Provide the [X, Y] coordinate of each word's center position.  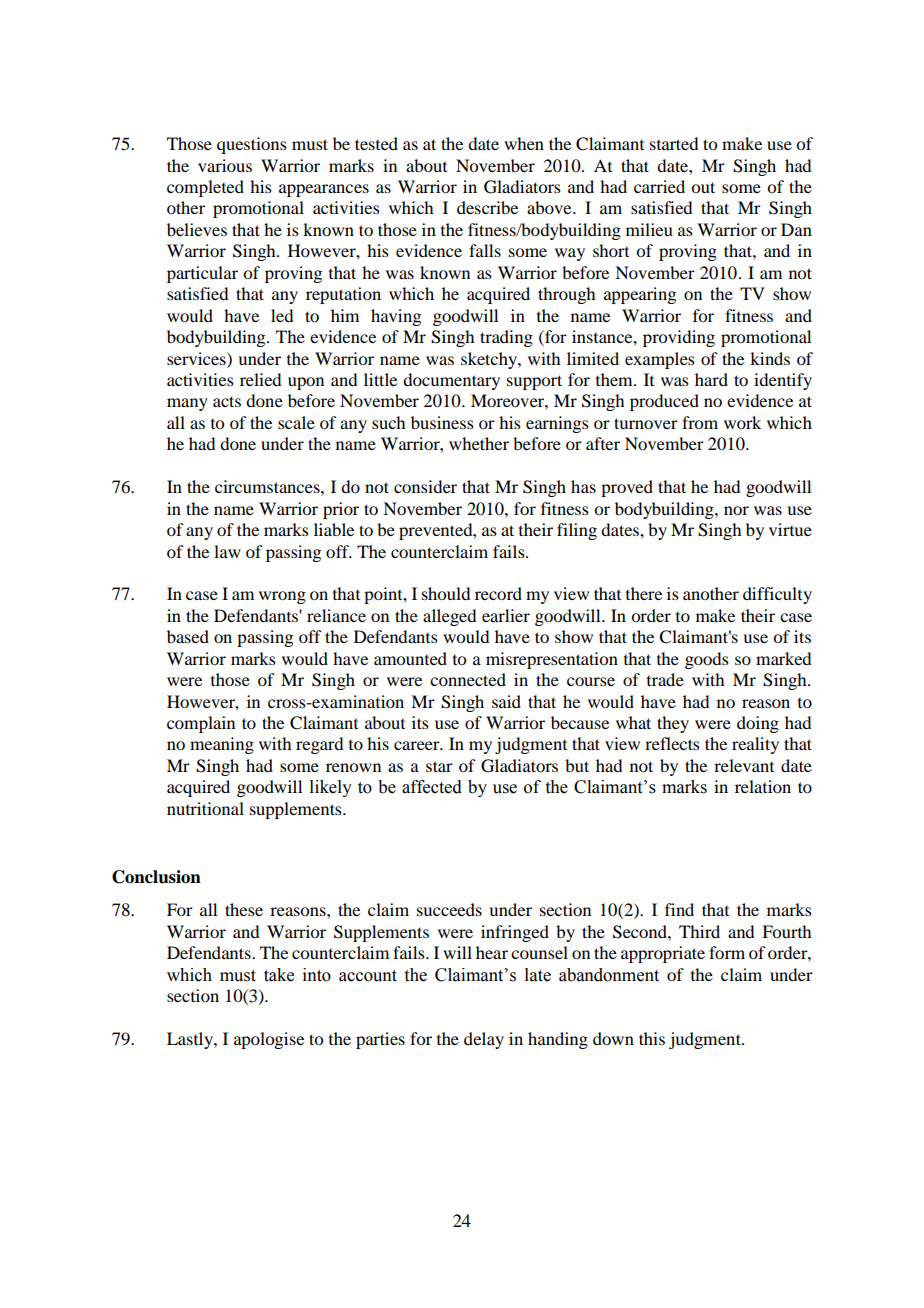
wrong [282, 597]
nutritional [205, 808]
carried [659, 186]
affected [432, 787]
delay [484, 1040]
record [498, 593]
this [652, 1038]
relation [763, 786]
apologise [269, 1040]
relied [260, 379]
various [225, 165]
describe [487, 207]
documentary [451, 381]
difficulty [777, 595]
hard [711, 379]
